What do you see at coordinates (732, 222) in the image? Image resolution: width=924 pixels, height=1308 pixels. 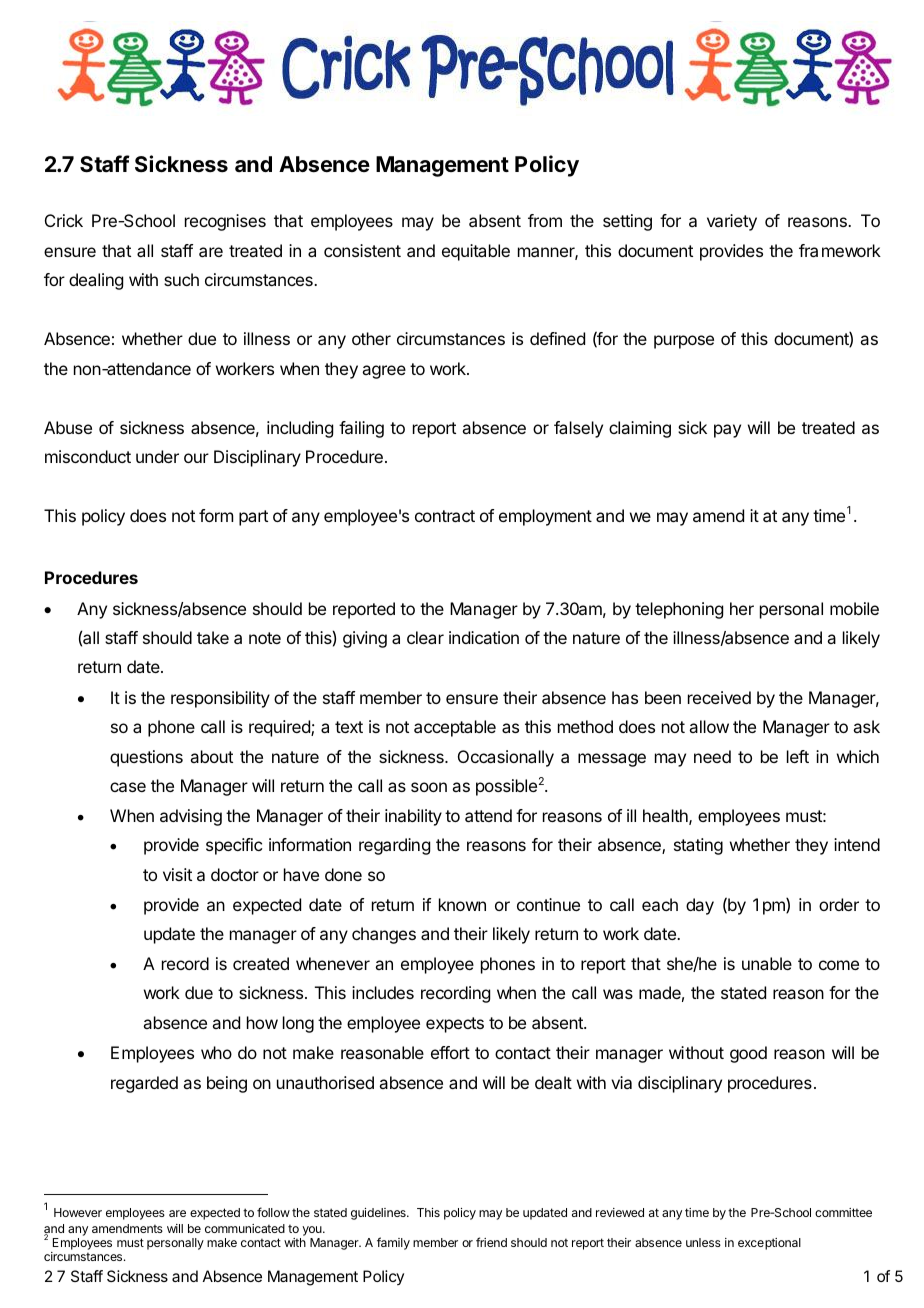 I see `variety` at bounding box center [732, 222].
